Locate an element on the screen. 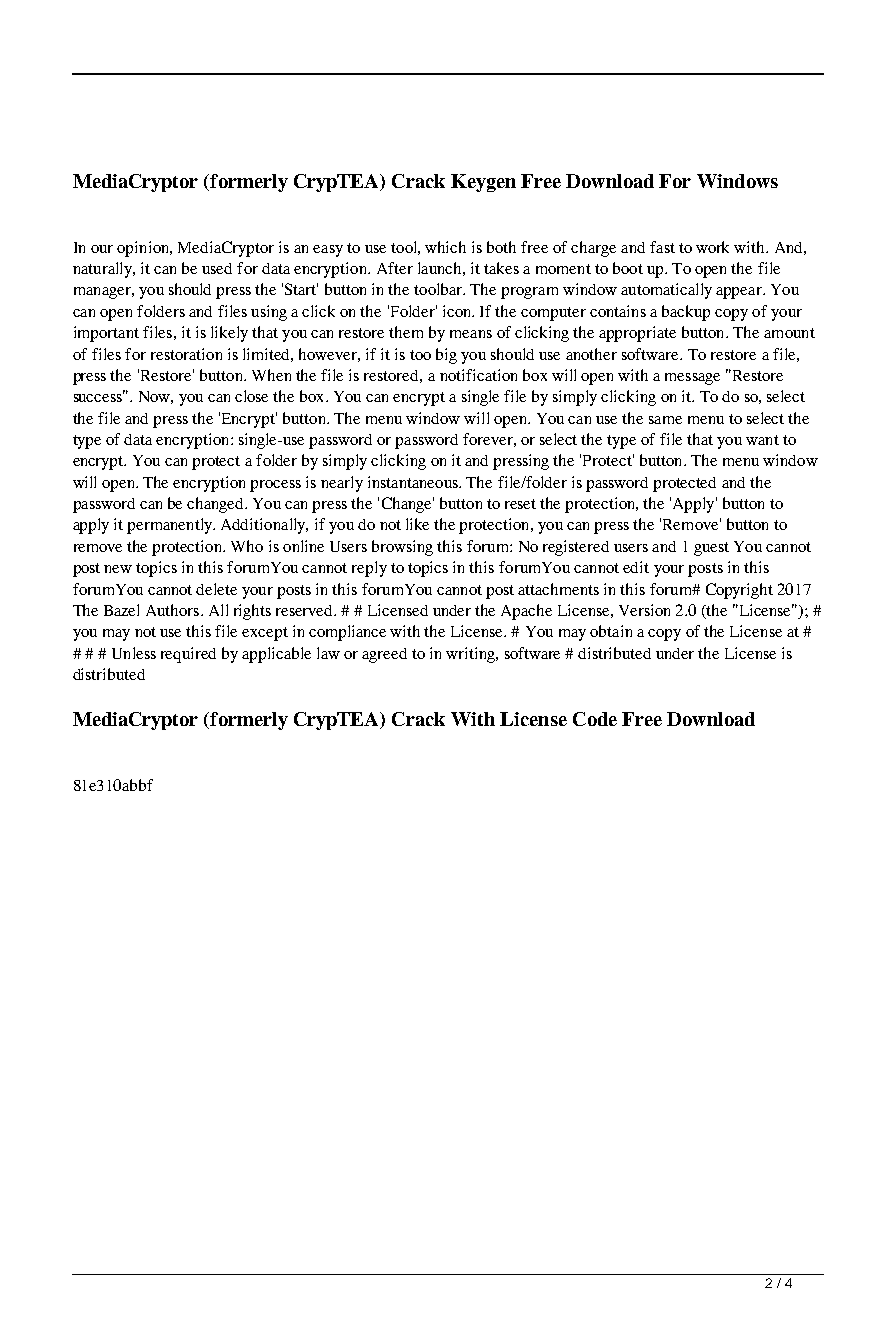 The height and width of the screenshot is (1323, 896). want is located at coordinates (762, 440).
